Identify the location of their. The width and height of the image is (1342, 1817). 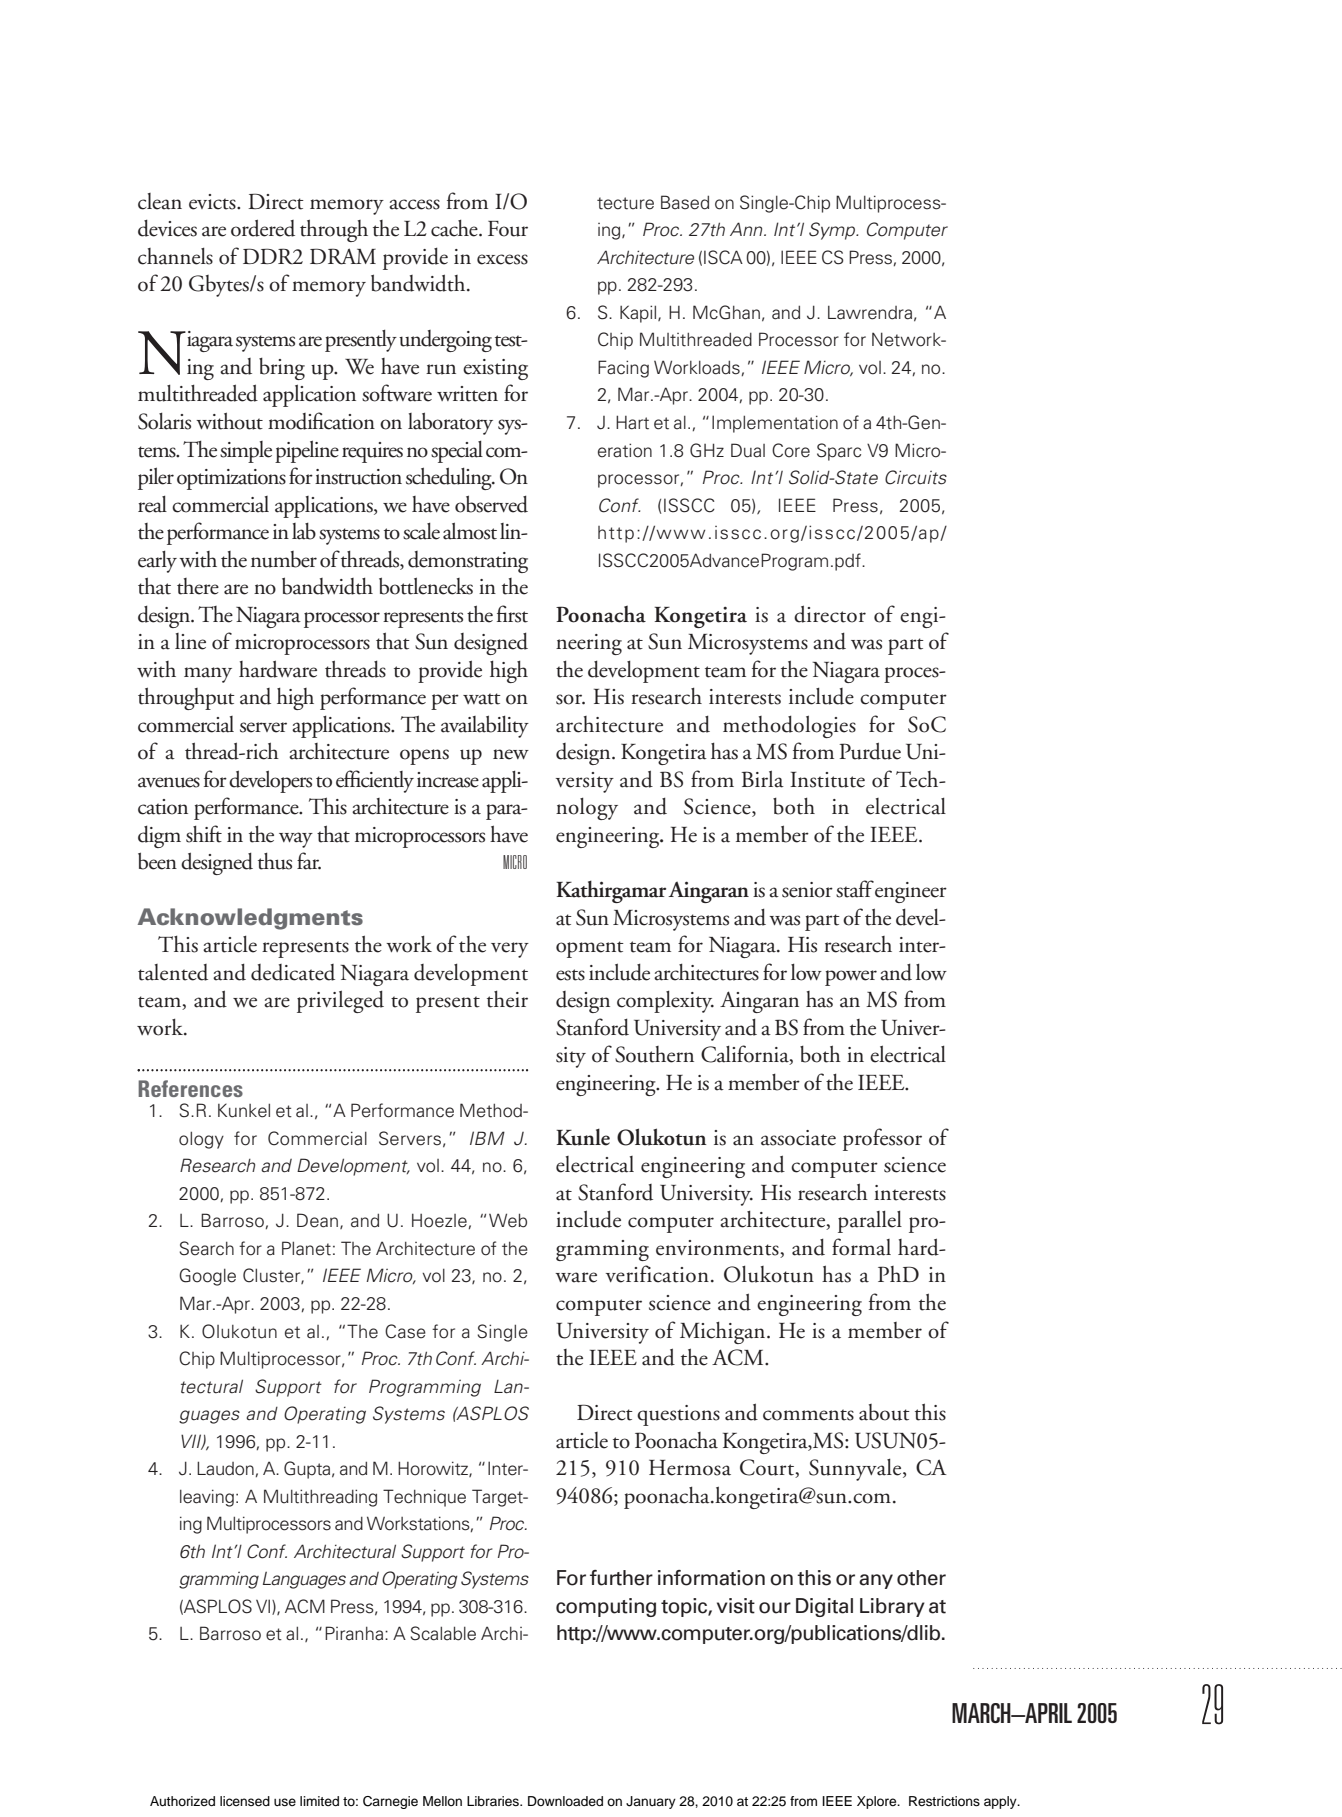
(507, 999).
